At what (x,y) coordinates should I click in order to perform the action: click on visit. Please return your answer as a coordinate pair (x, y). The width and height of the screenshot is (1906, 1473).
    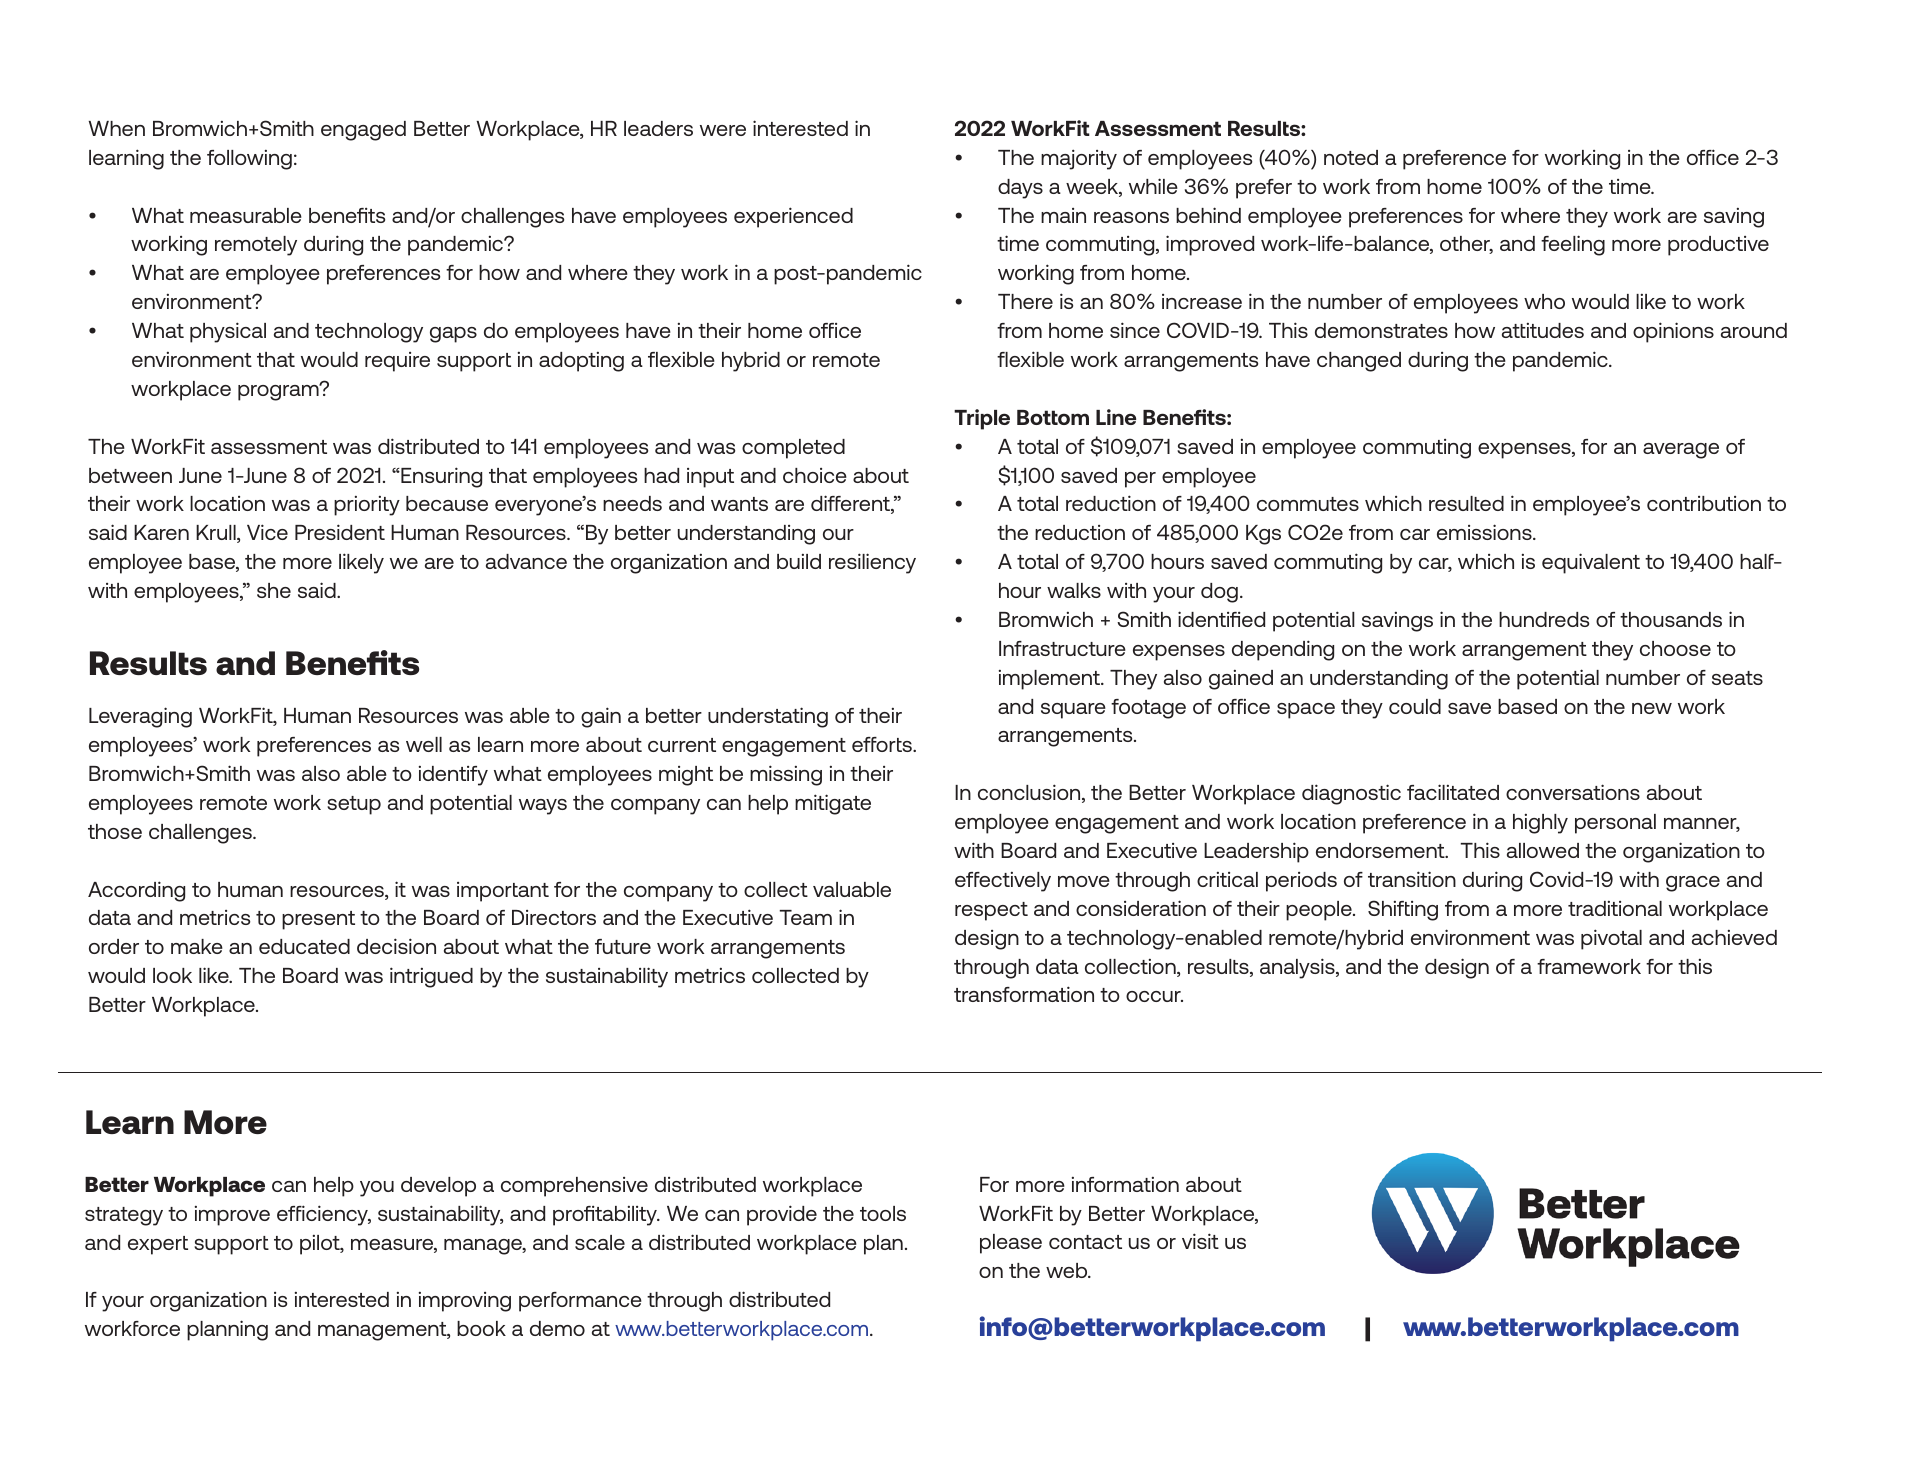
    Looking at the image, I should click on (1200, 1241).
